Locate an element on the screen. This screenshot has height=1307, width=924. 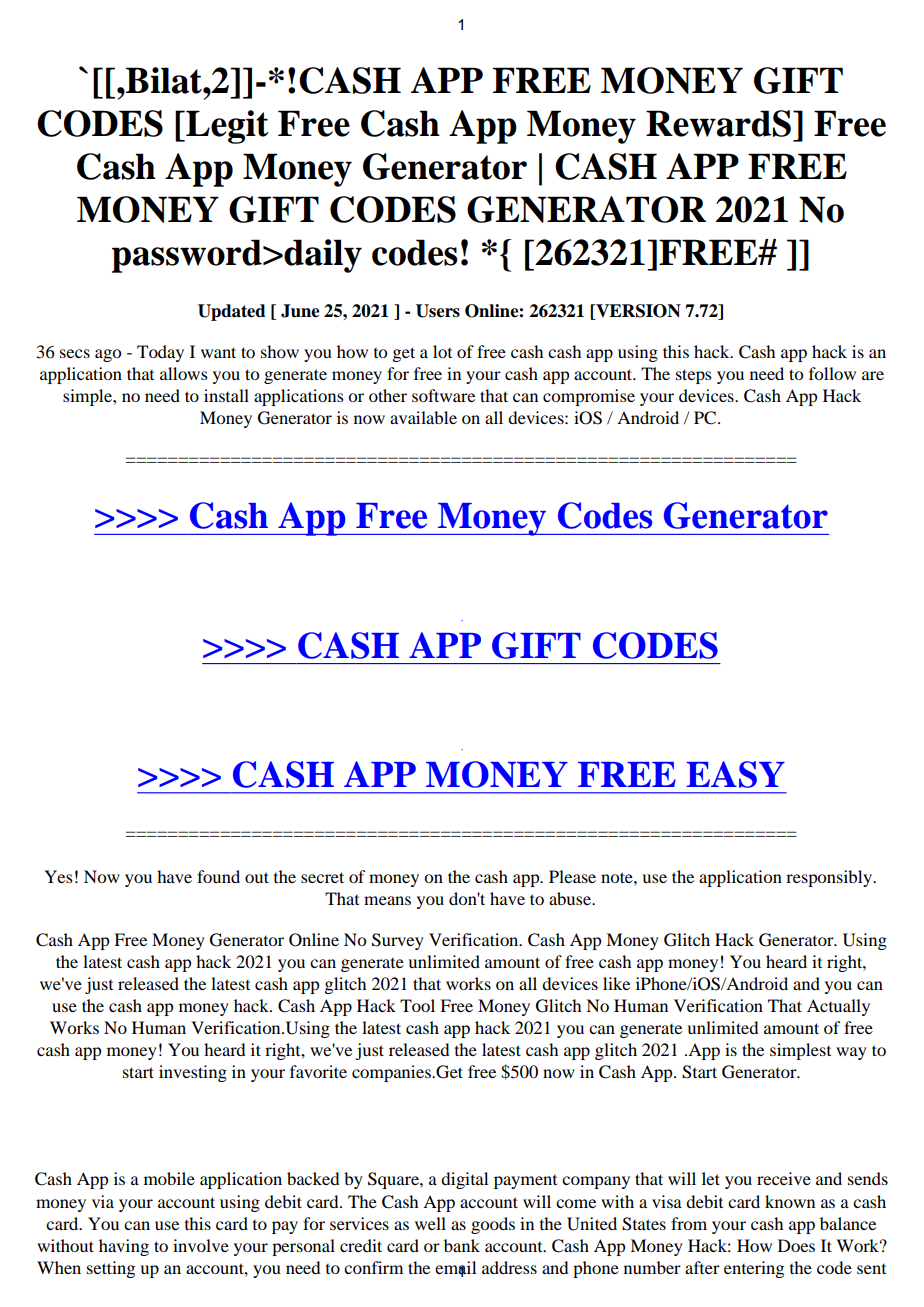
Users is located at coordinates (438, 311).
